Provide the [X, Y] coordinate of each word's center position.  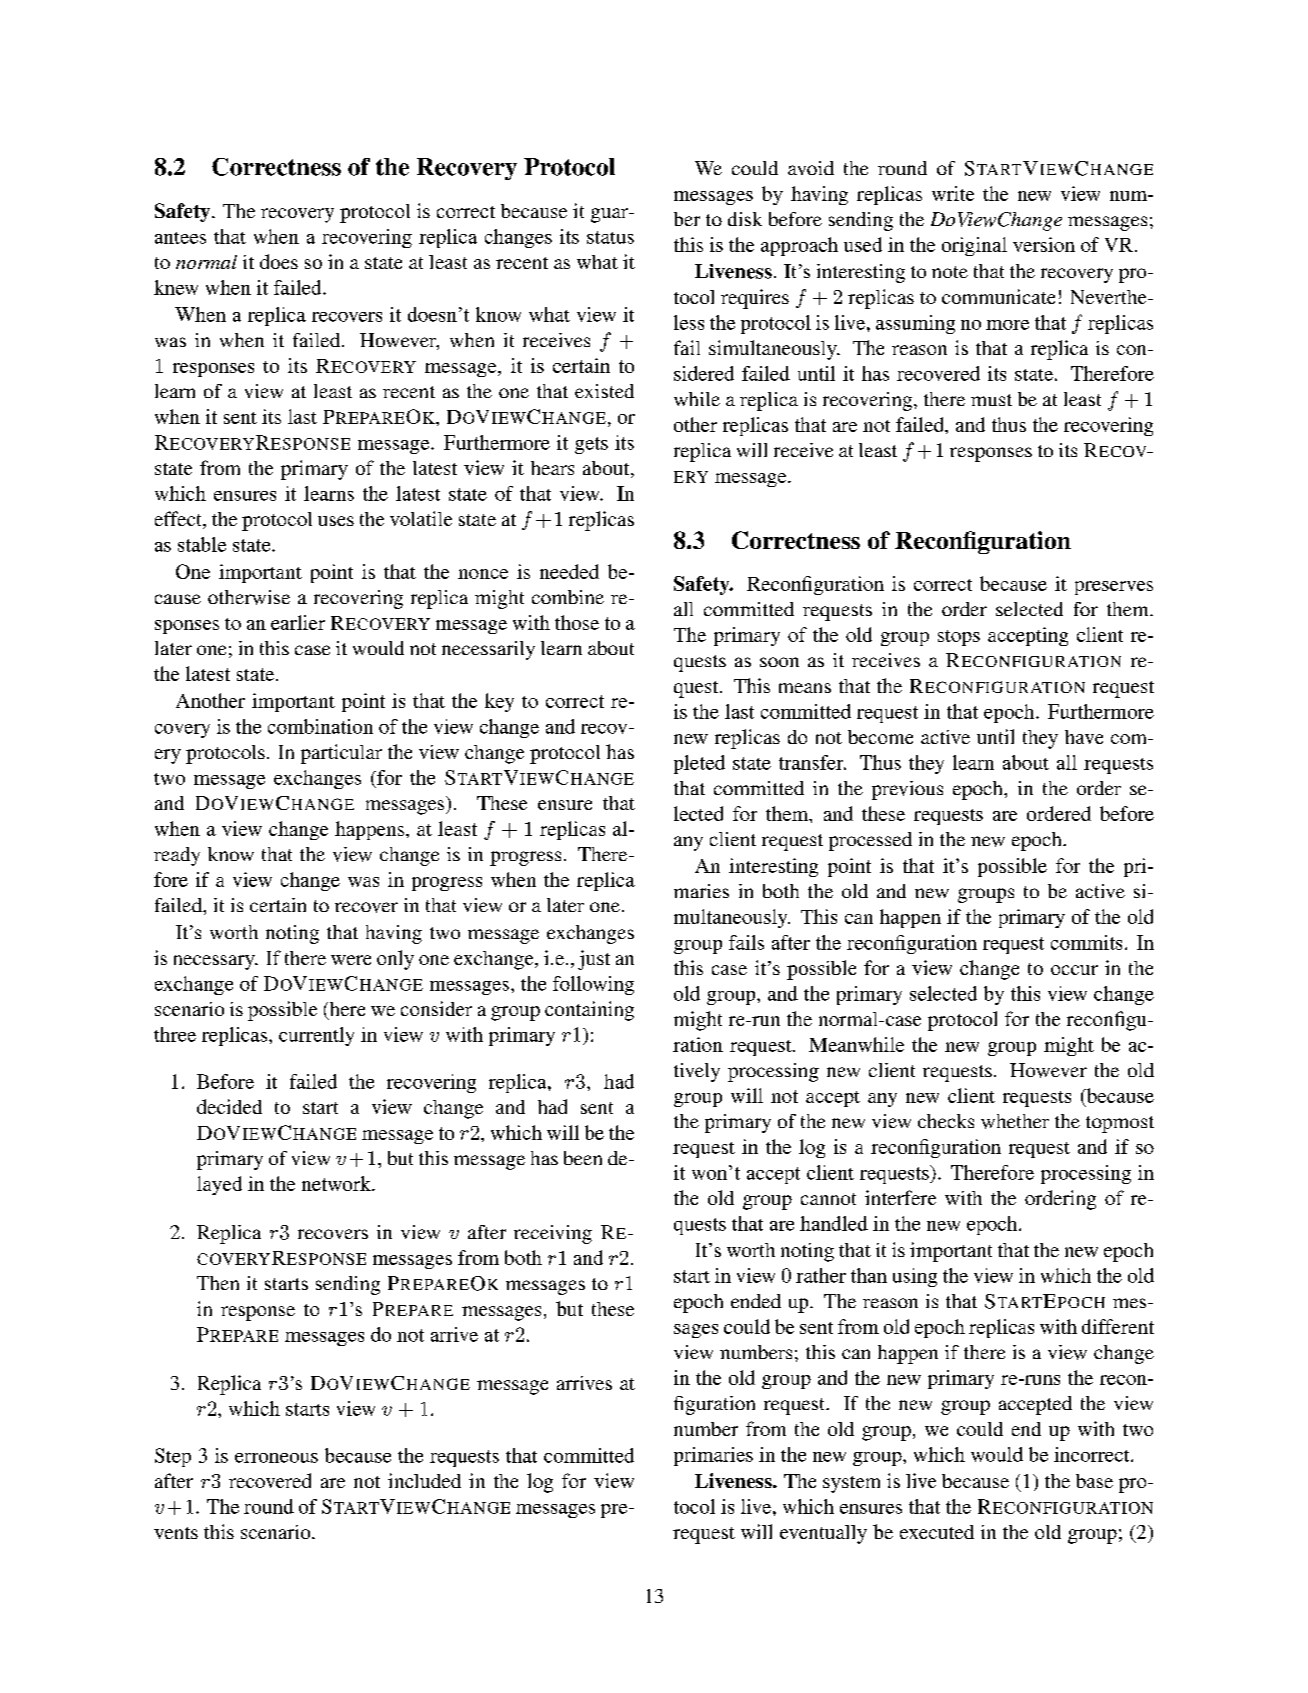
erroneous [276, 1458]
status [610, 237]
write [953, 193]
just [594, 960]
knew [176, 287]
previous [907, 790]
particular [341, 754]
